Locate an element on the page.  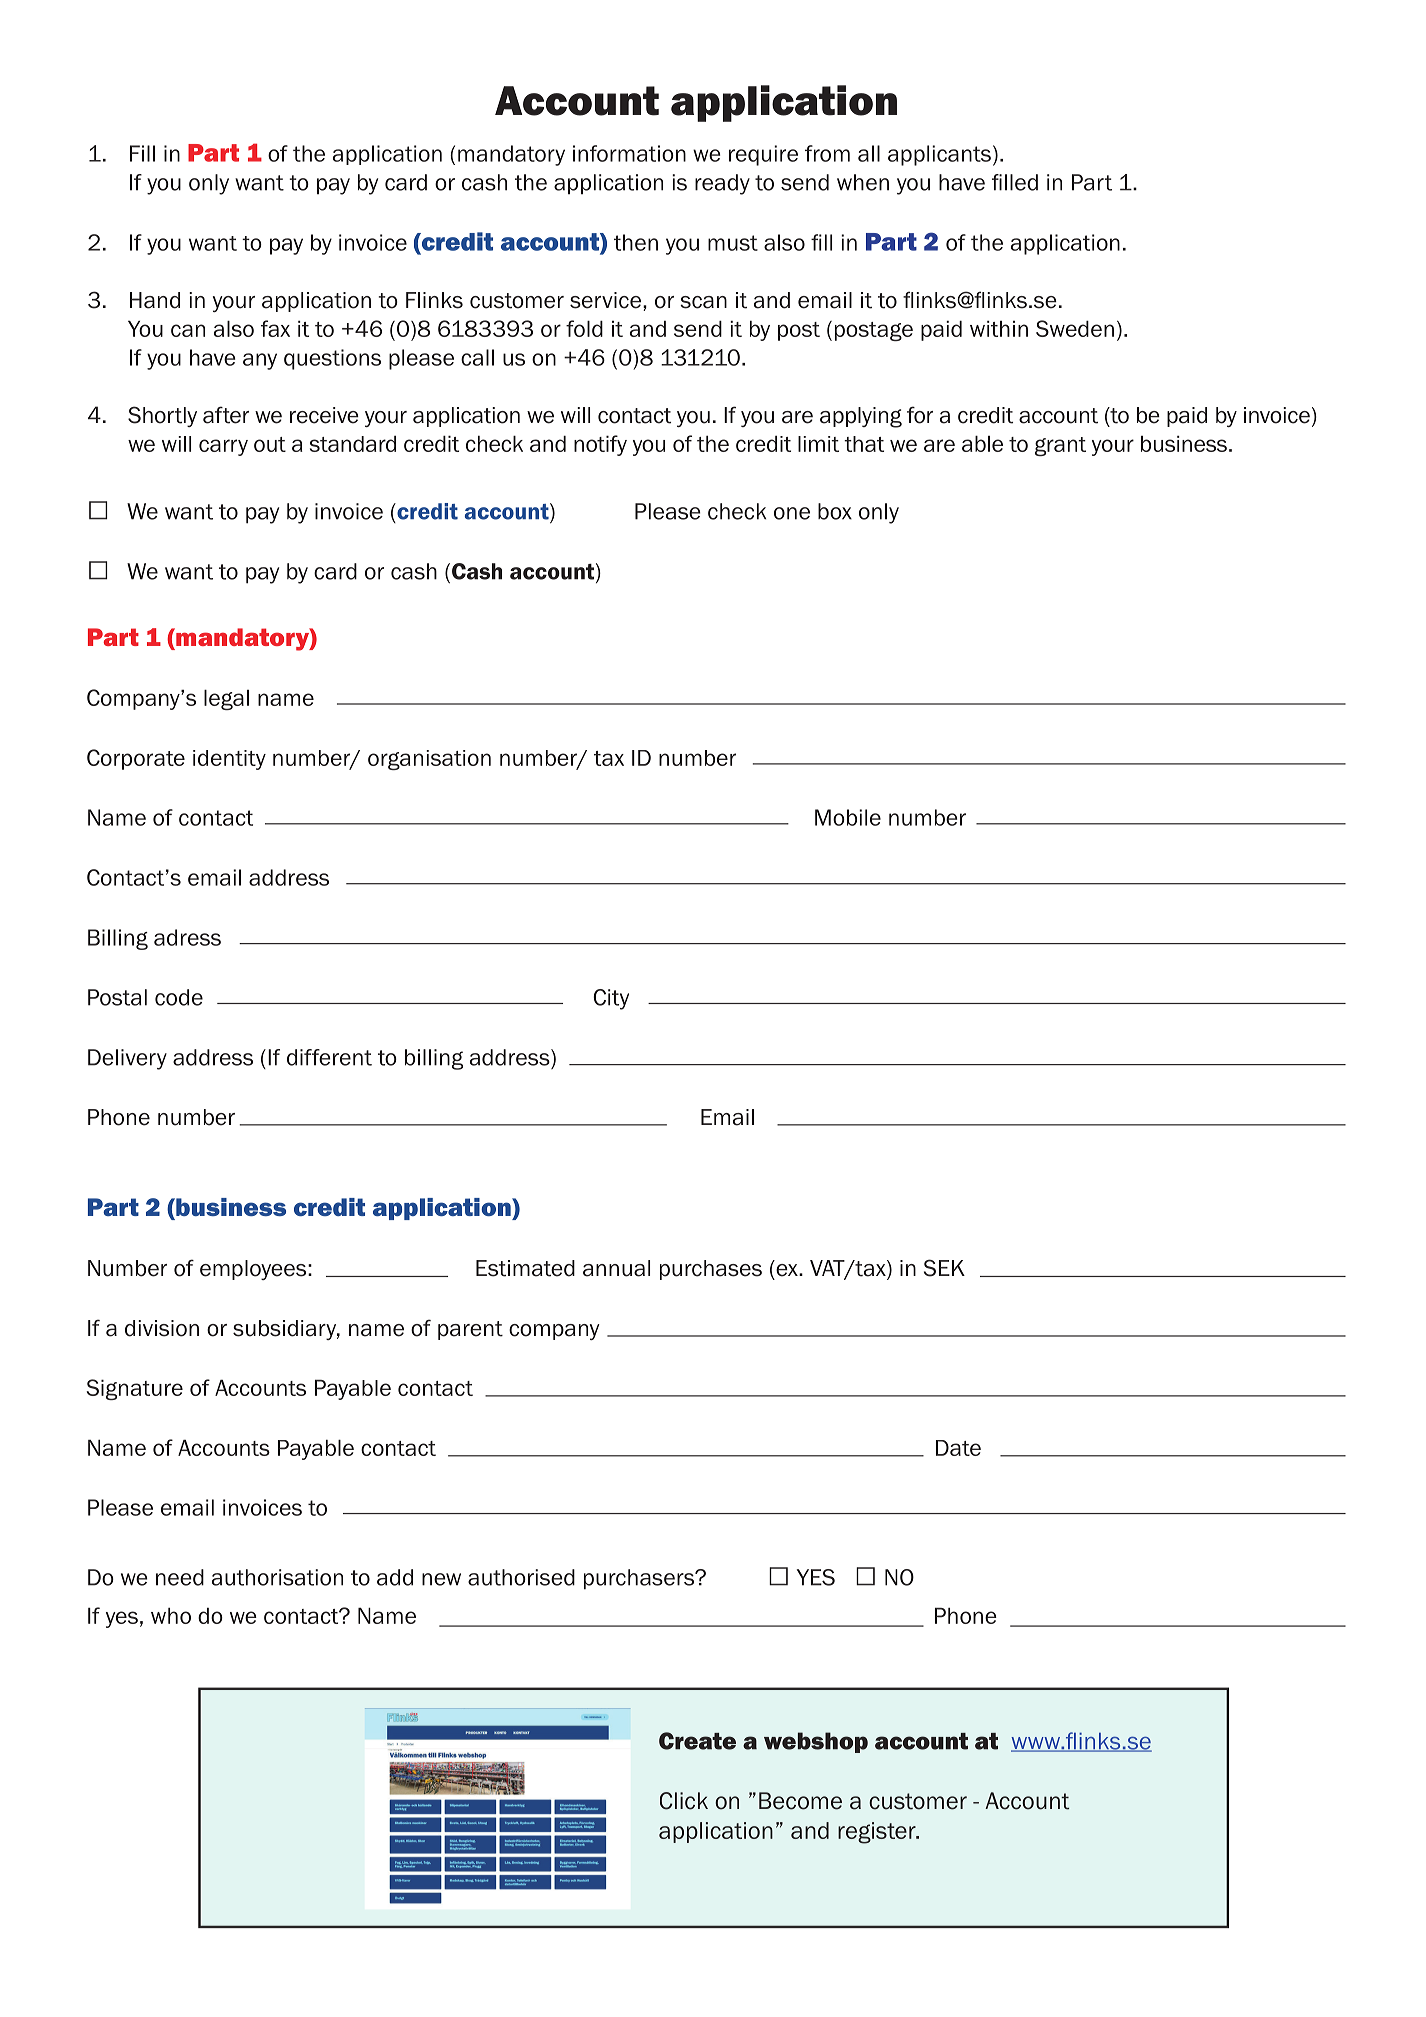
Mobile is located at coordinates (848, 817).
